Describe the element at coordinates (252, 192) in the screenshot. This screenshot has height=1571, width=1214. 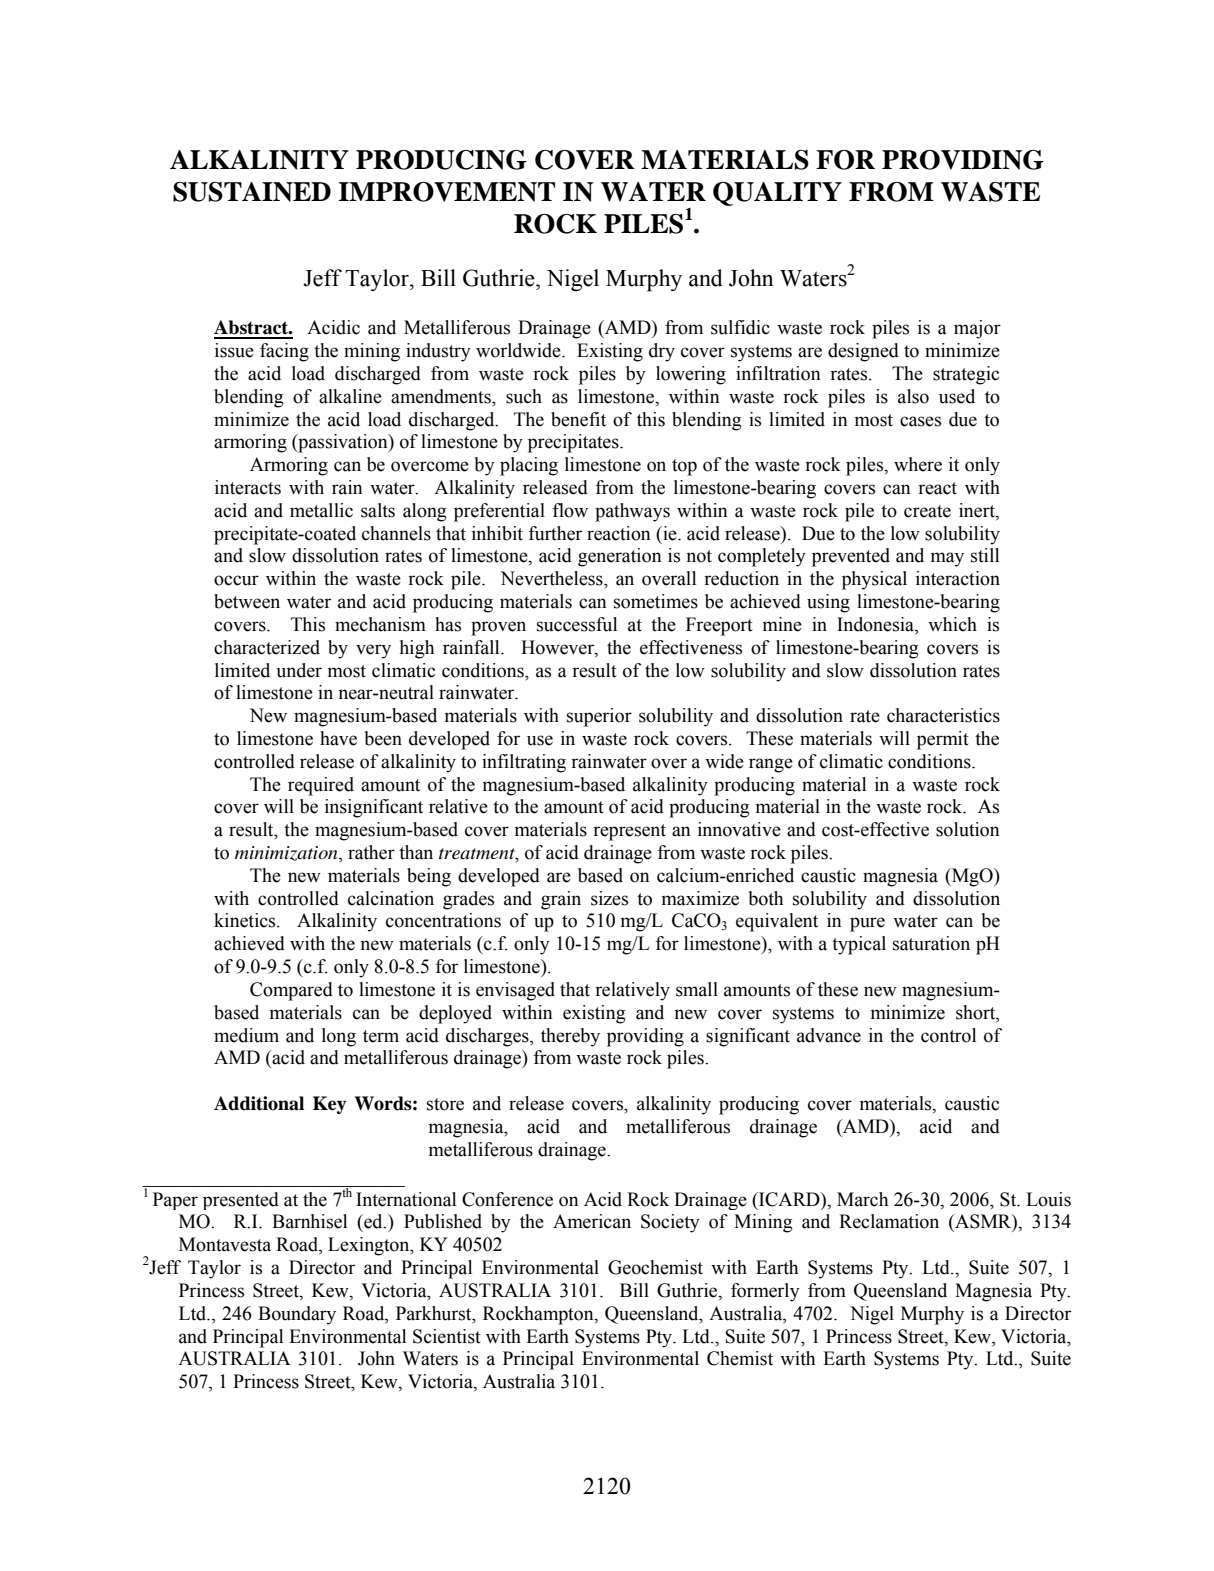
I see `SUSTAINED` at that location.
